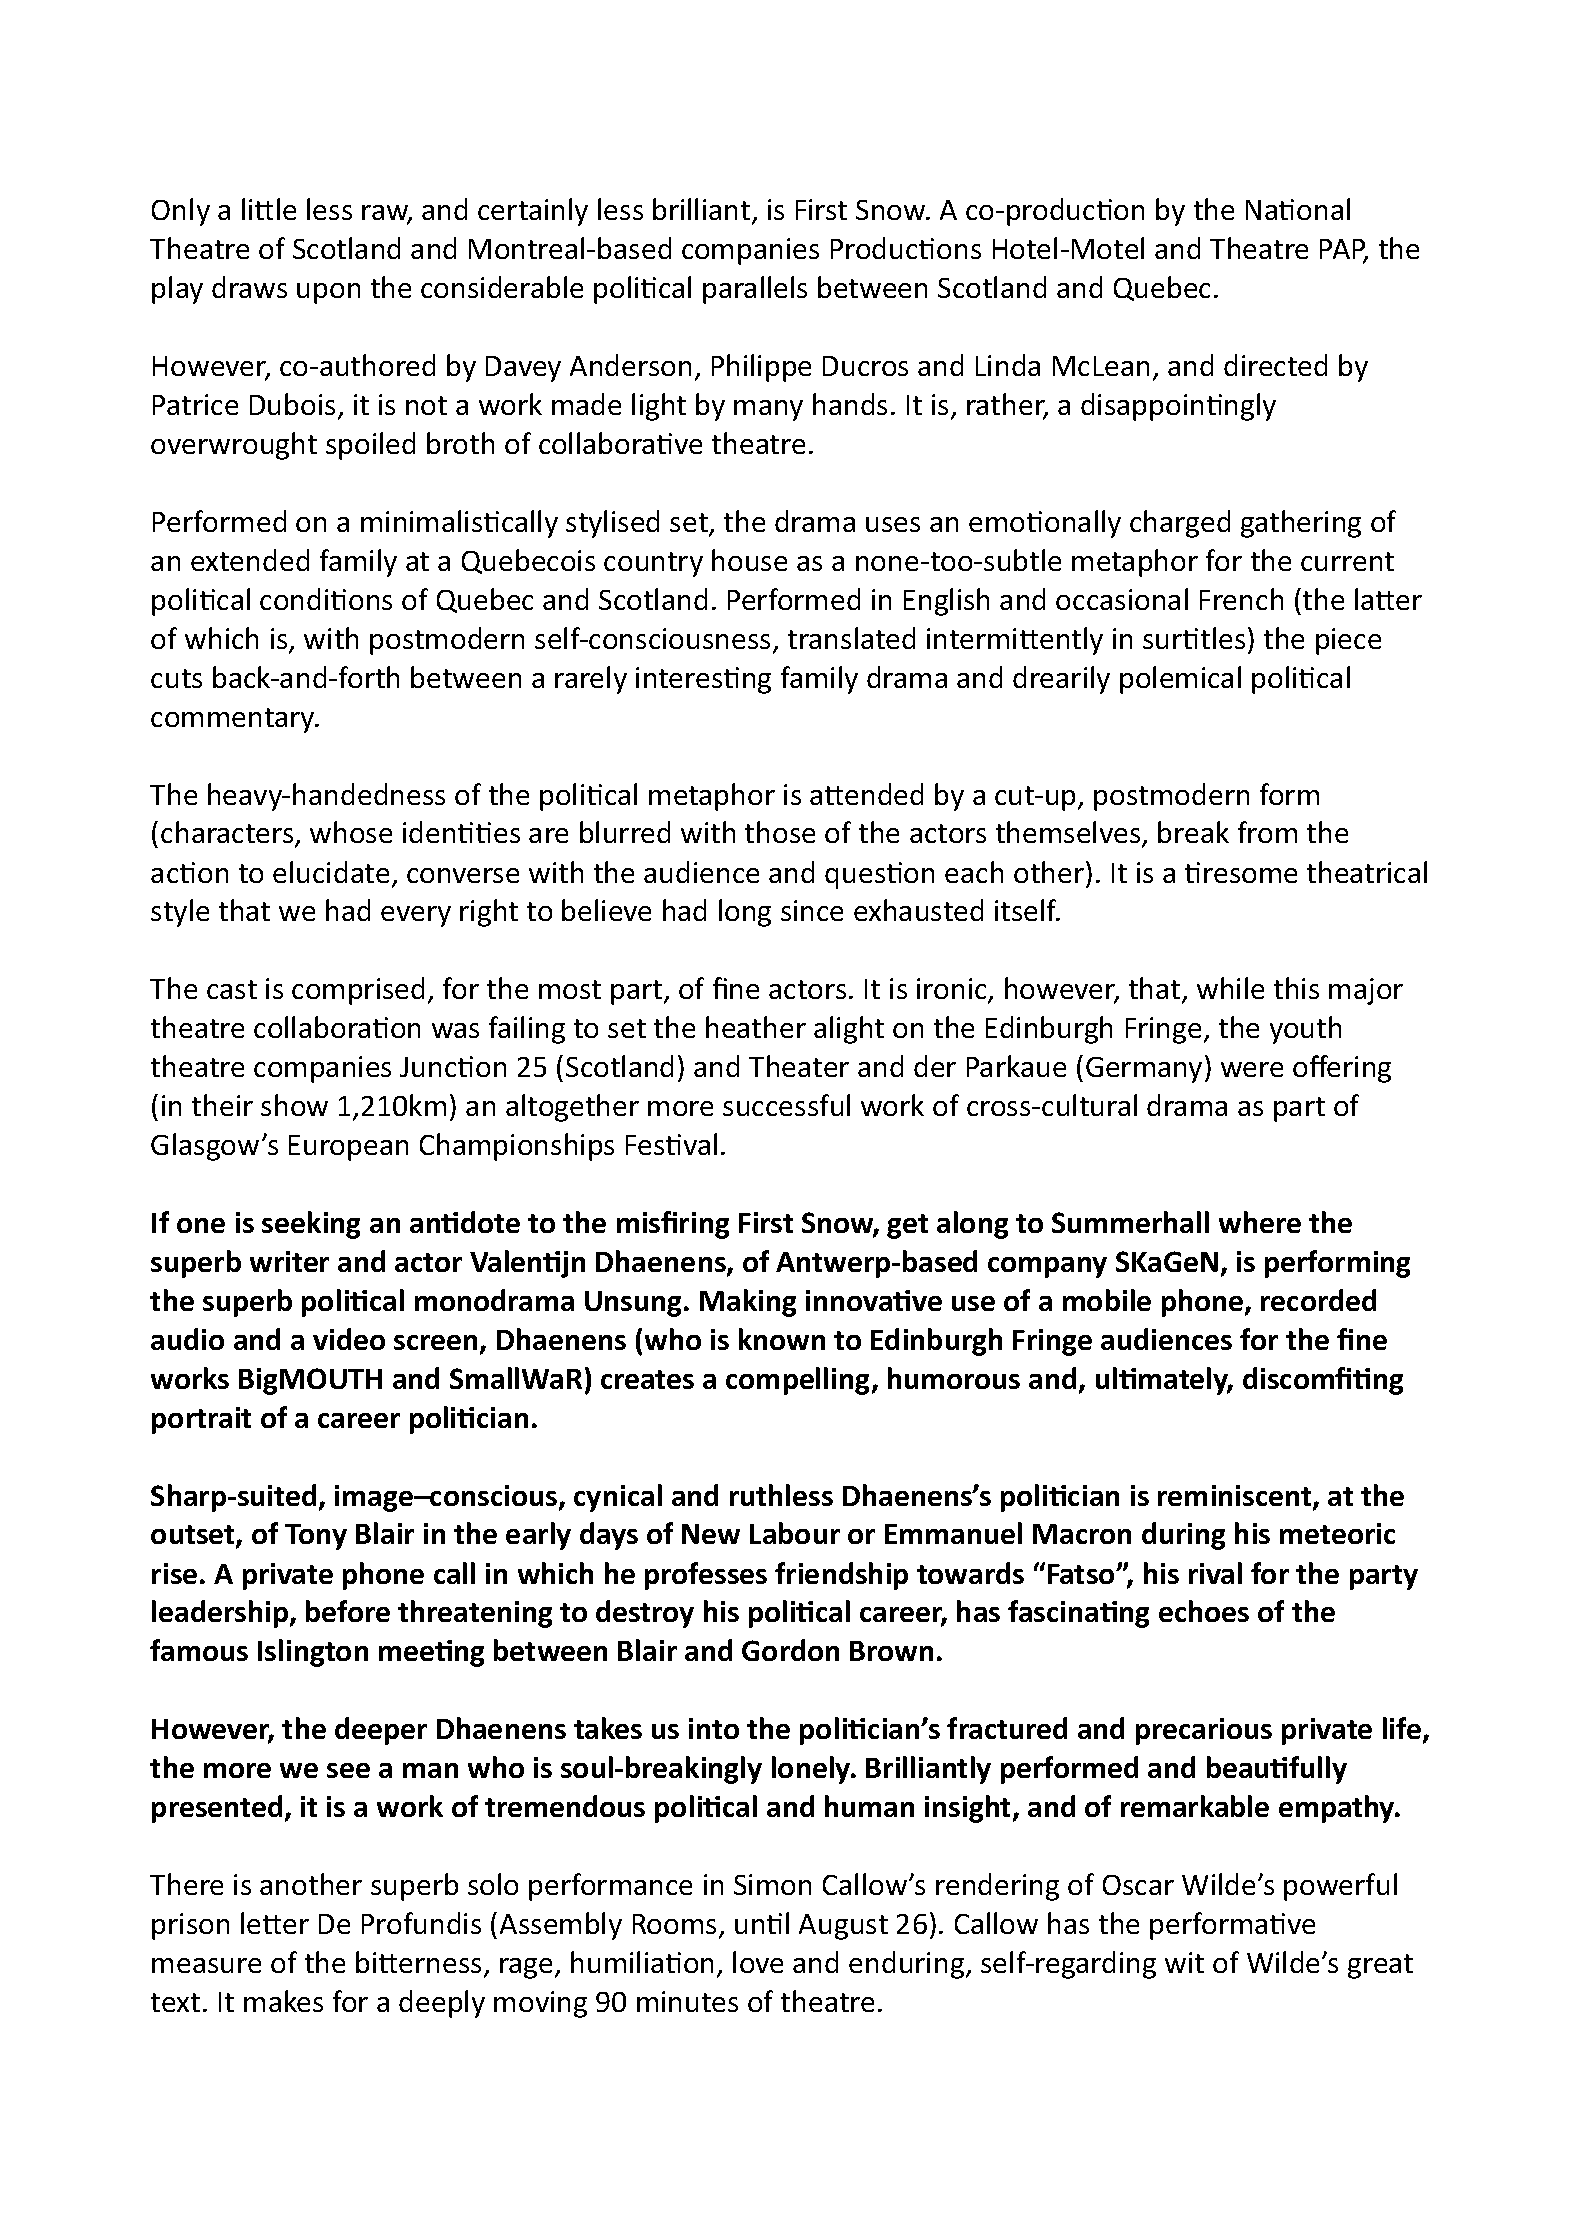  I want to click on interesting, so click(703, 680).
